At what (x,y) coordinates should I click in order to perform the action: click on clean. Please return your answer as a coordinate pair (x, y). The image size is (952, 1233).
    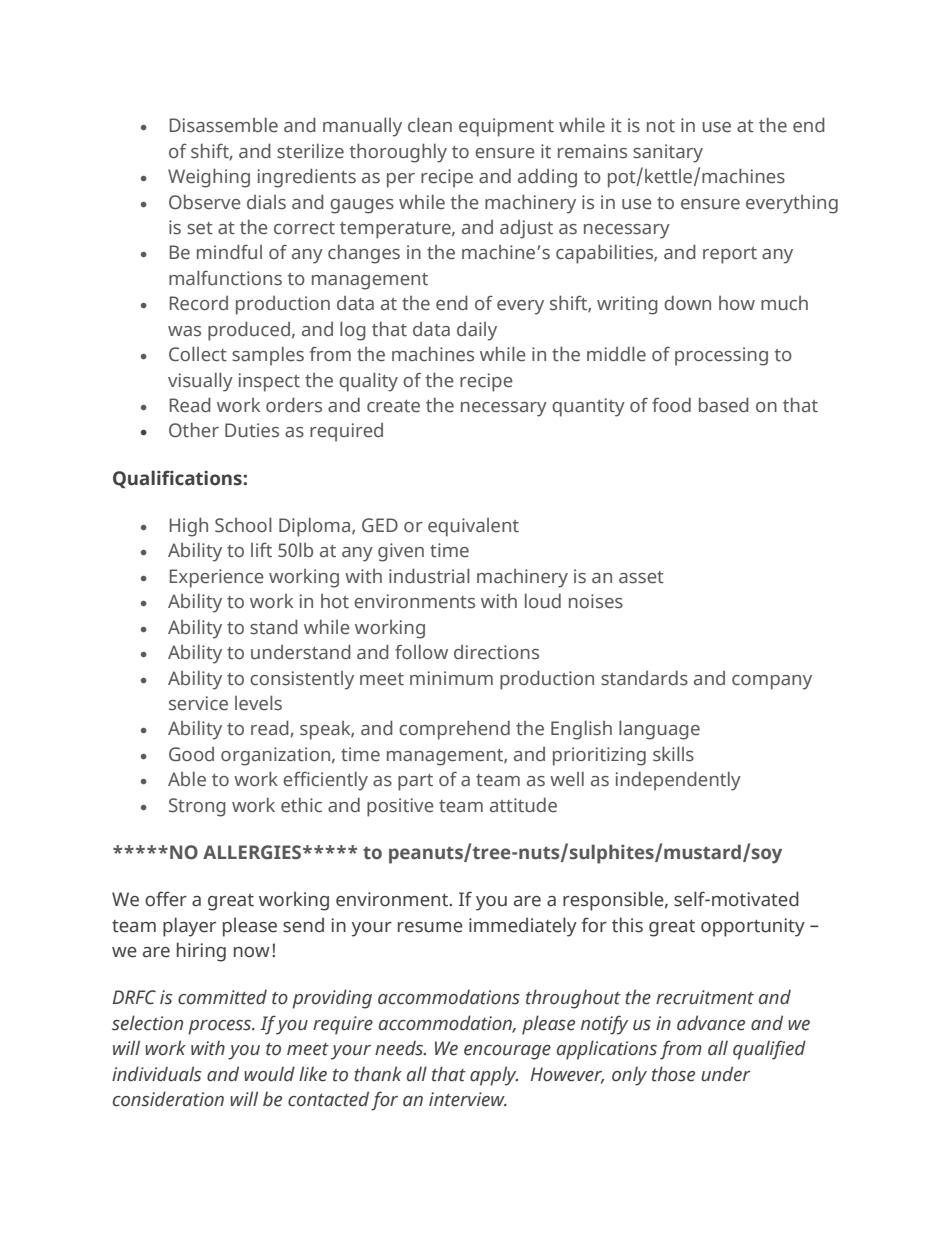
    Looking at the image, I should click on (430, 125).
